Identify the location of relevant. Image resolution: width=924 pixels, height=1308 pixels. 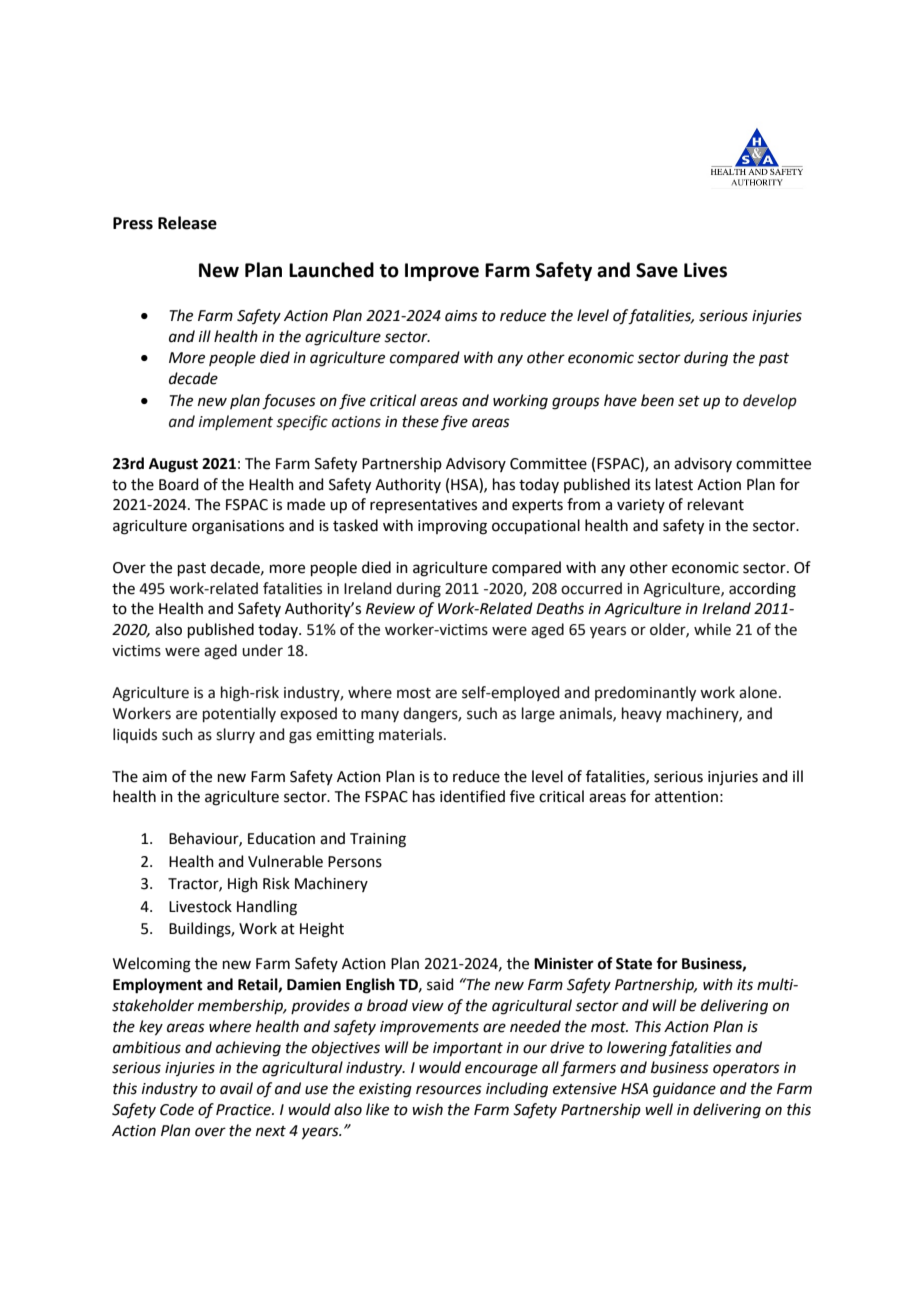
(716, 504).
